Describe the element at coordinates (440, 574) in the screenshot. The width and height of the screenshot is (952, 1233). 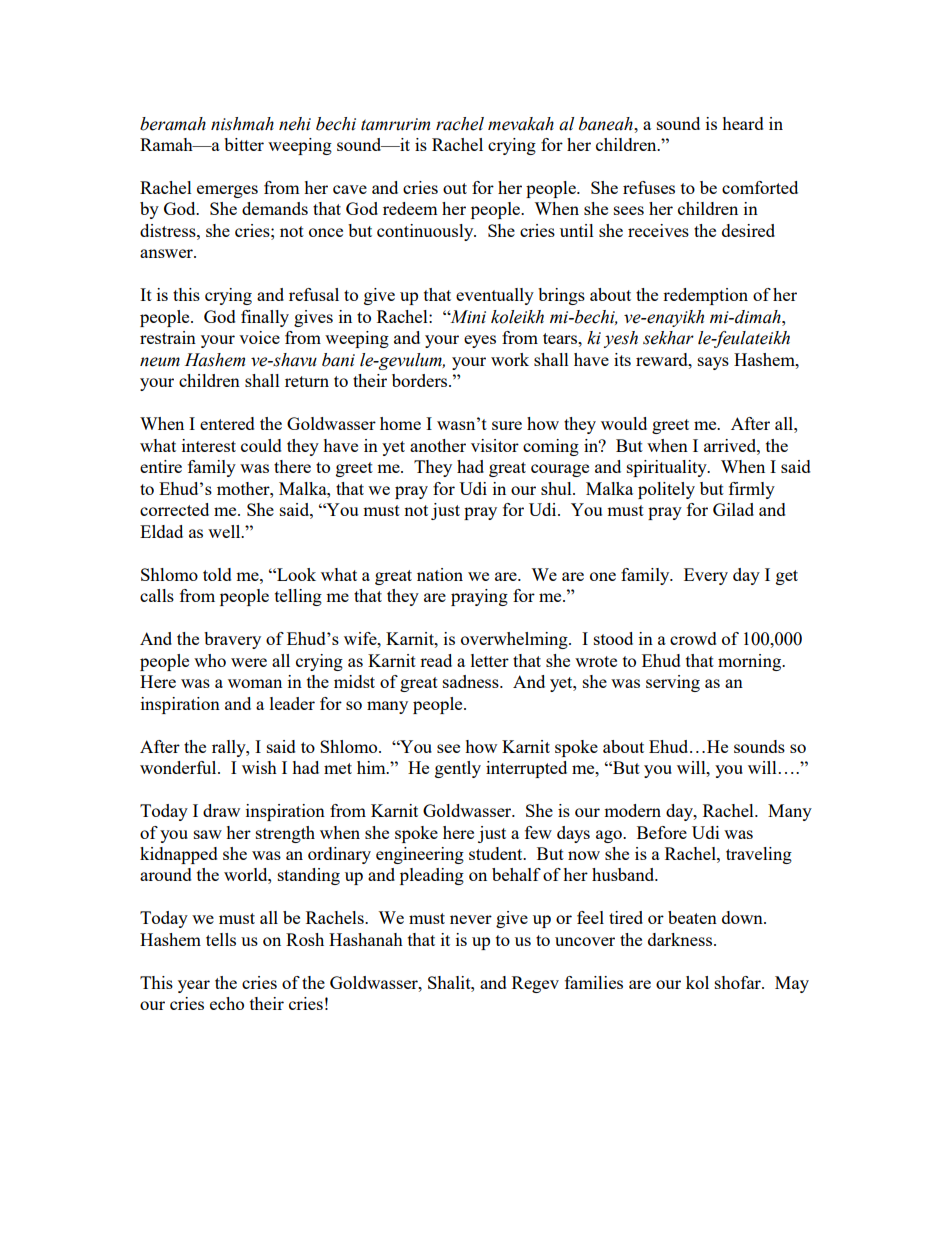
I see `nation` at that location.
